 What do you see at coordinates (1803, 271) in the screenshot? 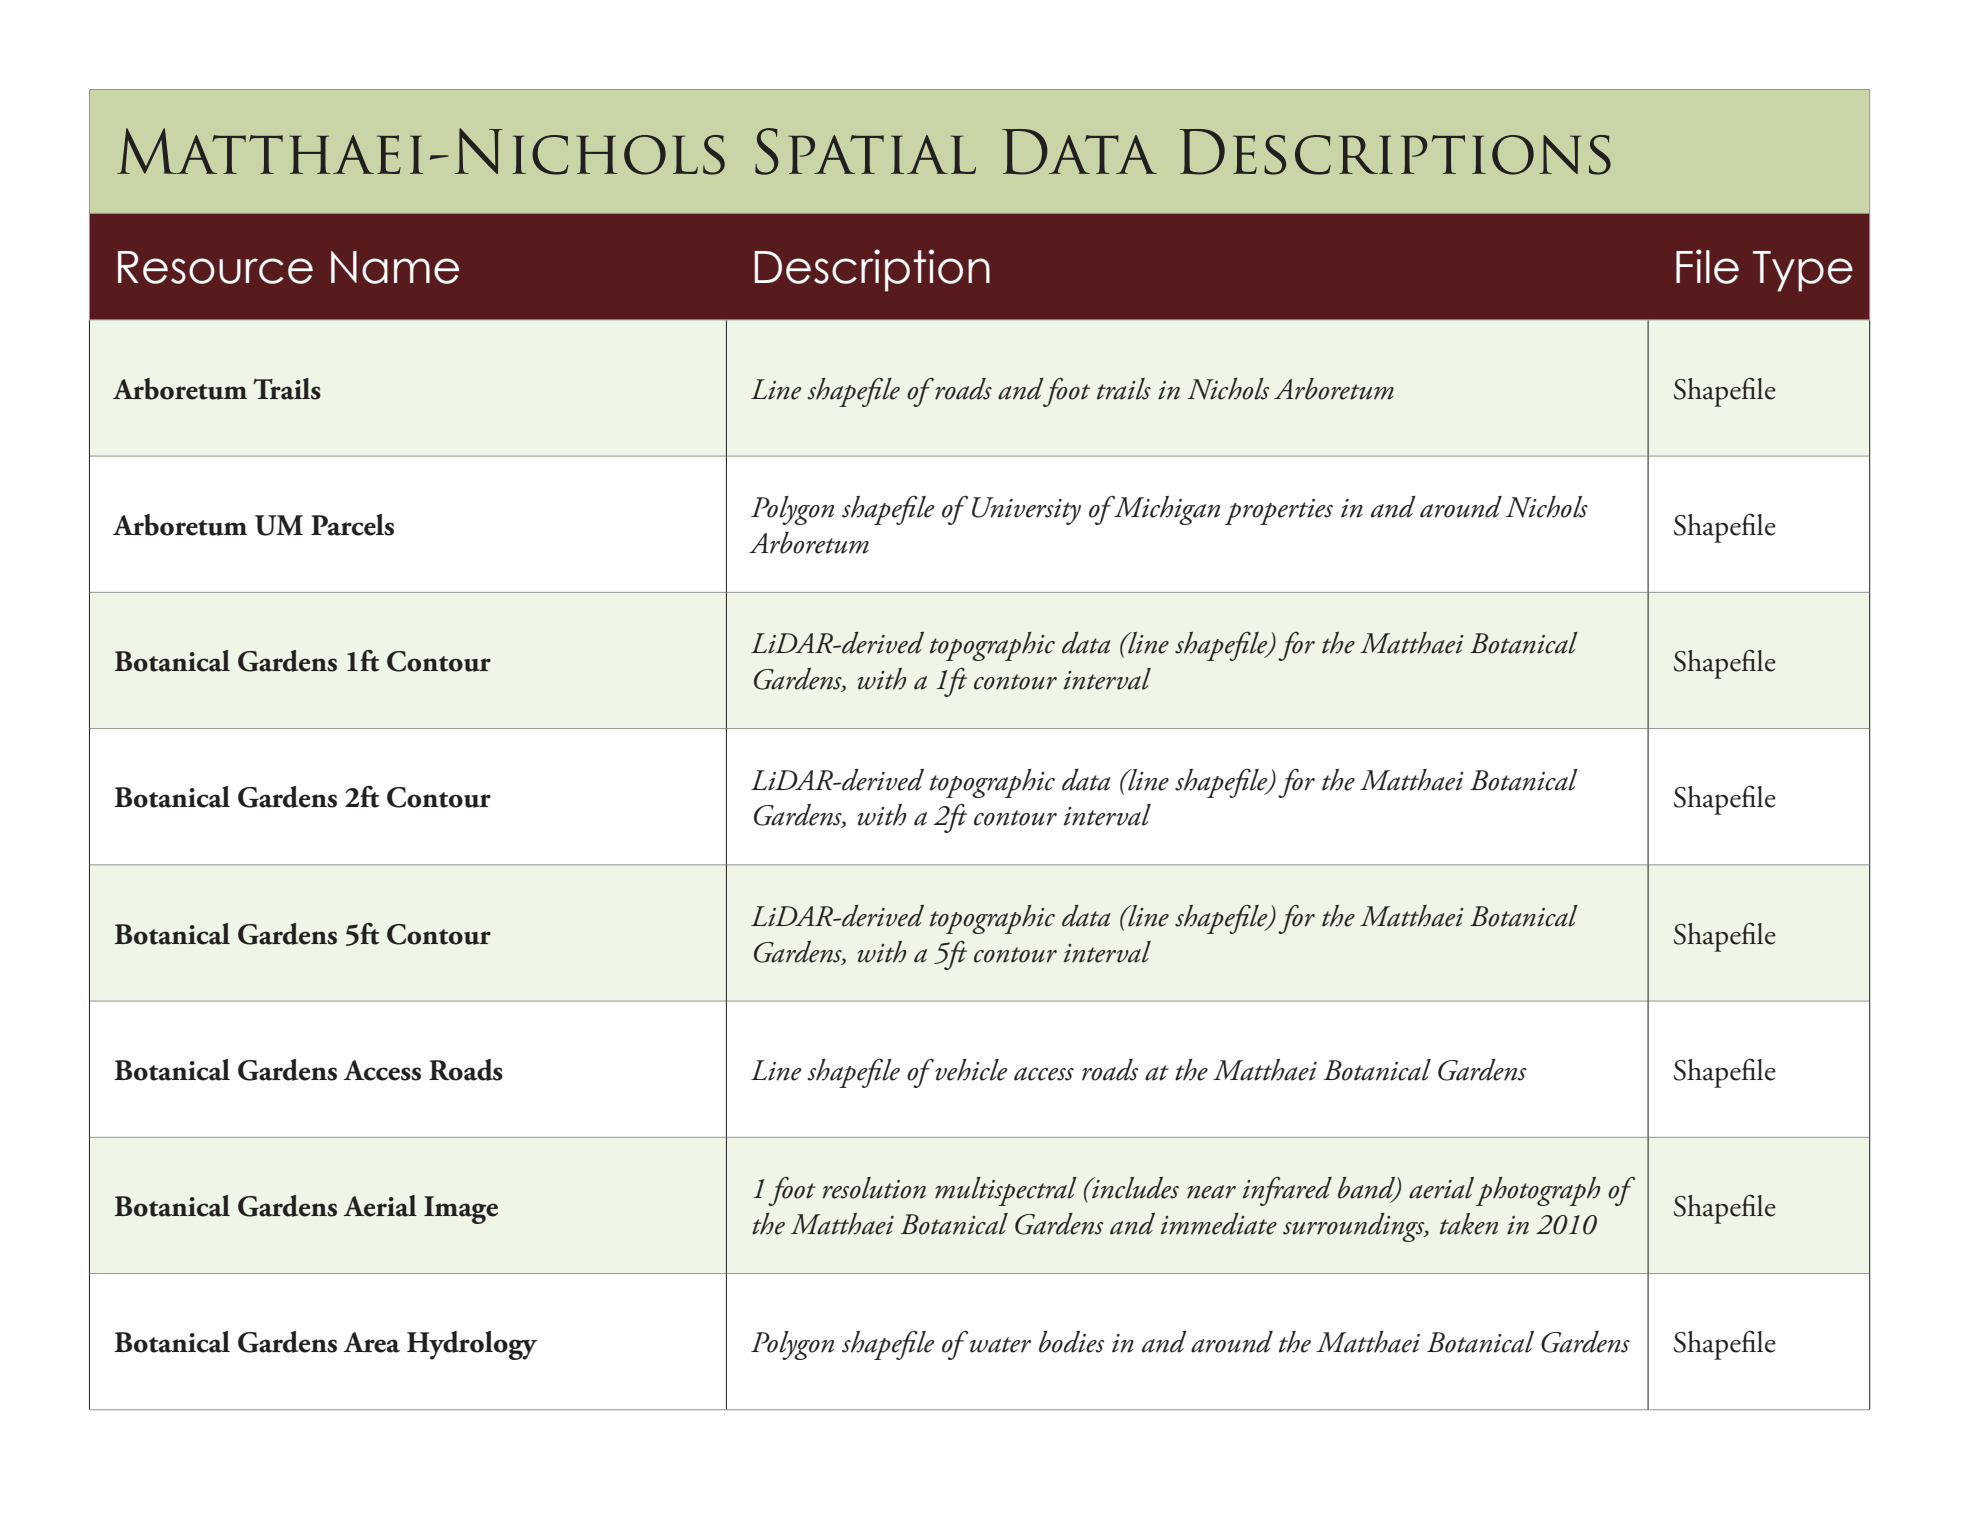
I see `Type` at bounding box center [1803, 271].
